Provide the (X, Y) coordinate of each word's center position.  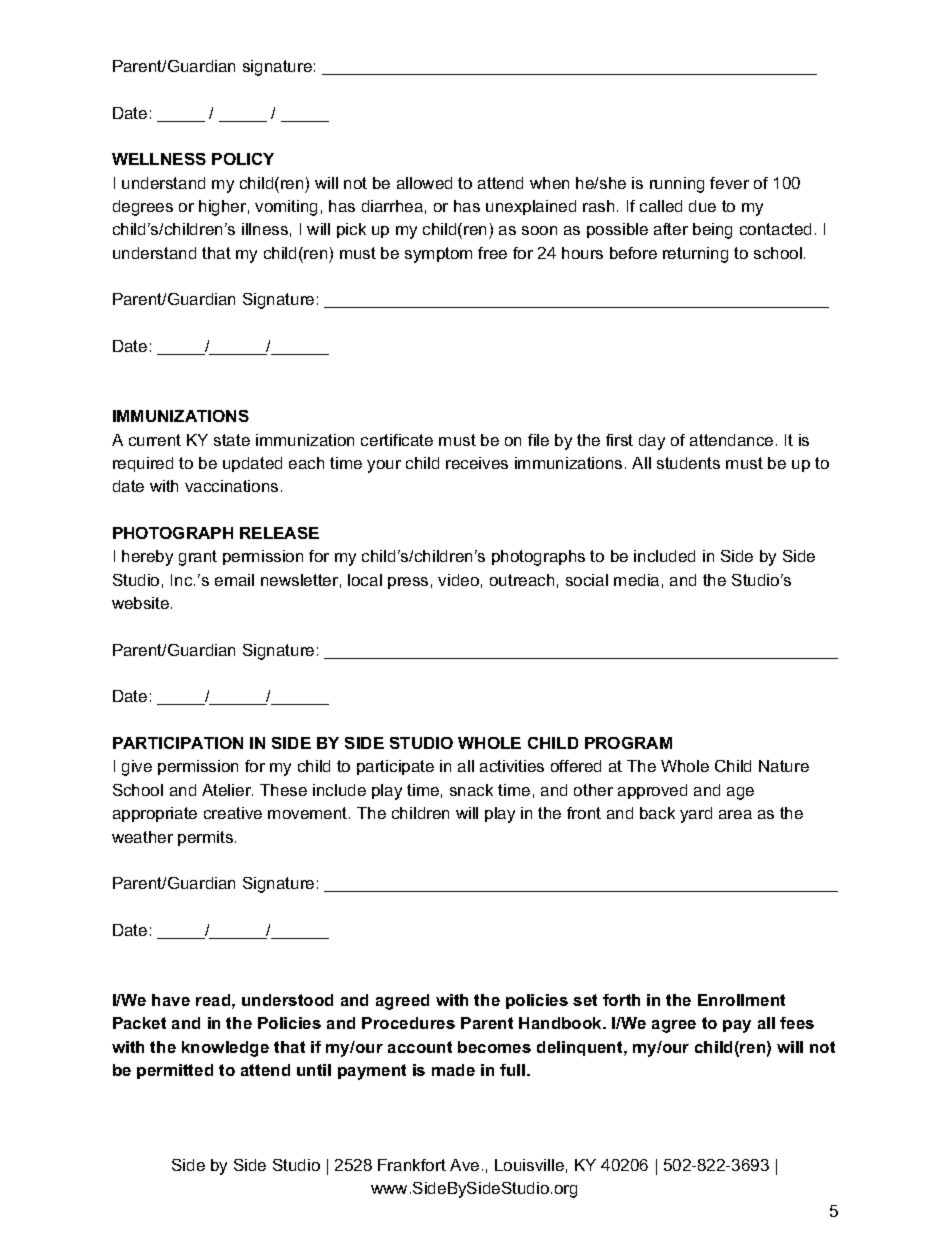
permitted (175, 1071)
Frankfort (412, 1165)
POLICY (243, 159)
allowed (424, 183)
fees (797, 1023)
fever (729, 183)
